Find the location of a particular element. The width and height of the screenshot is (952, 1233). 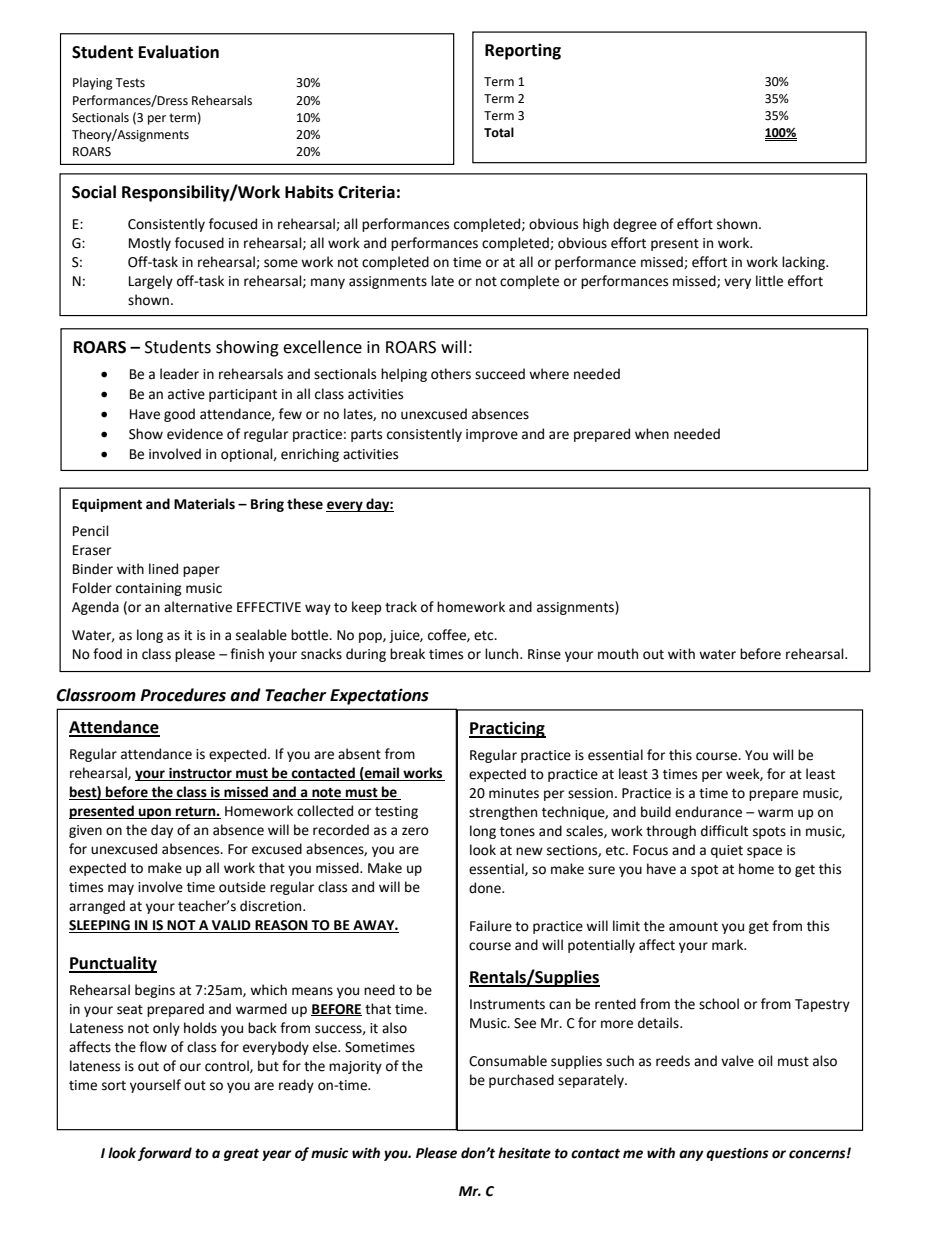

forward is located at coordinates (165, 1154).
